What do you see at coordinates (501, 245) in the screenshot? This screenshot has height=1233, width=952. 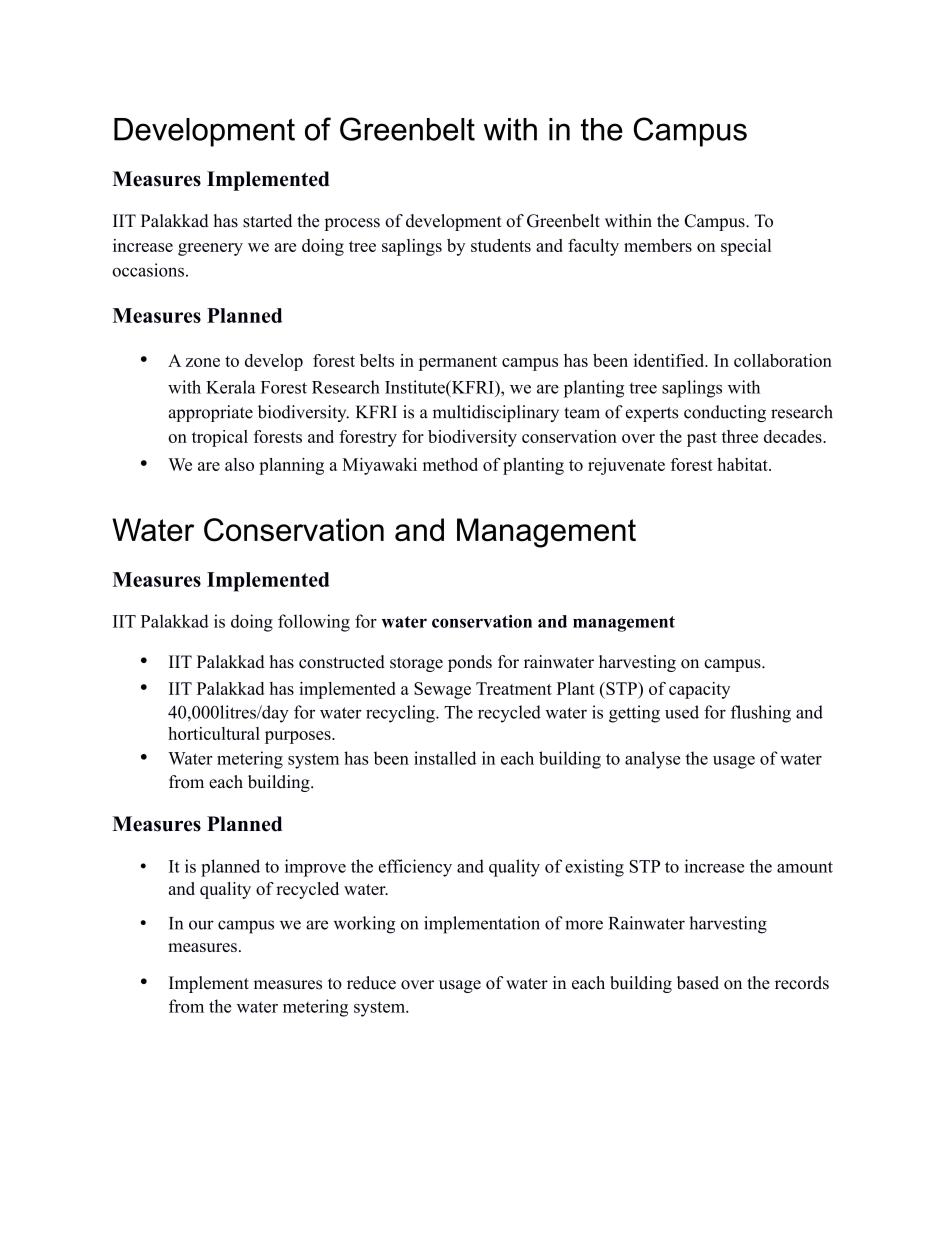 I see `students` at bounding box center [501, 245].
